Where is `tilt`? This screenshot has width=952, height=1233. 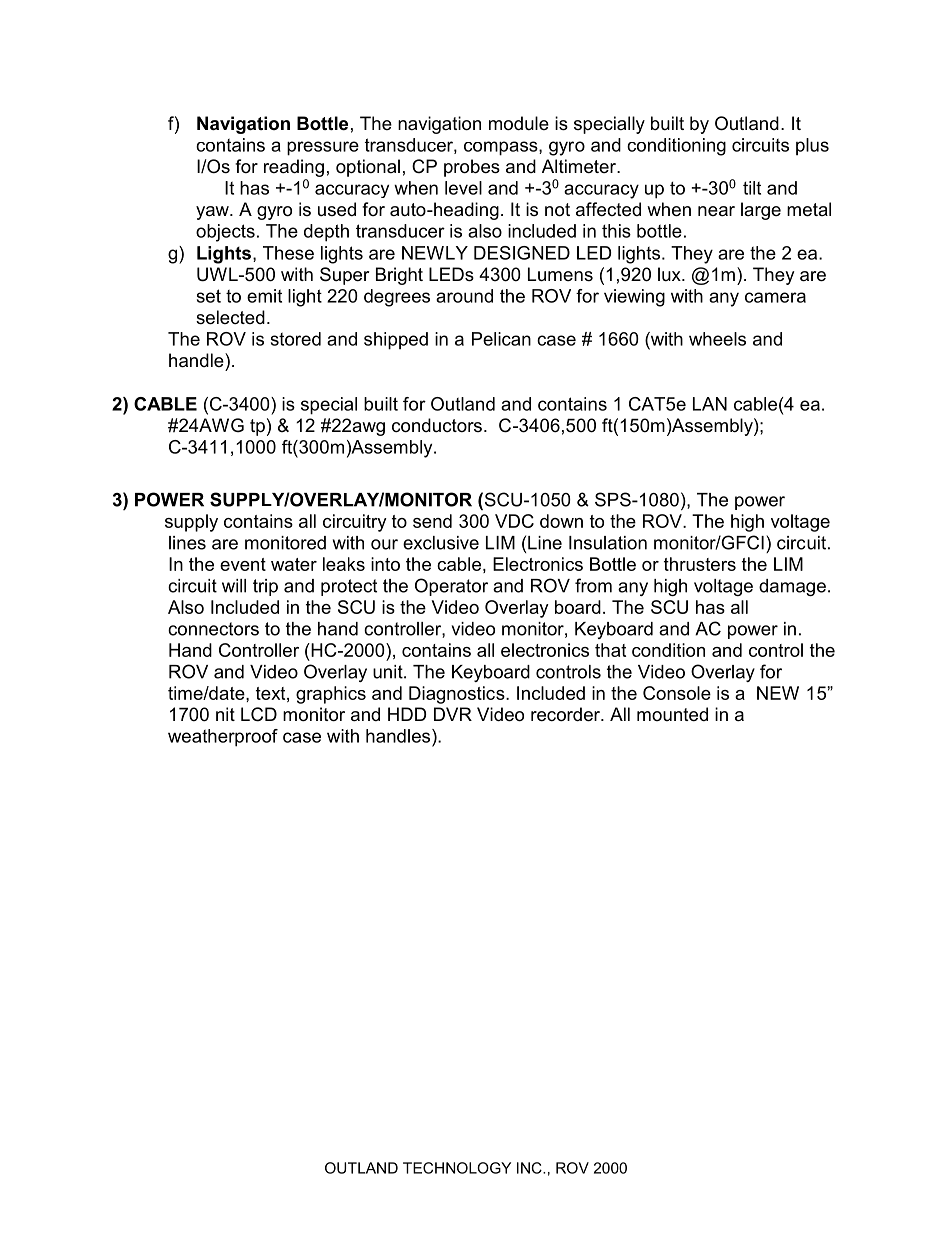 tilt is located at coordinates (752, 188).
